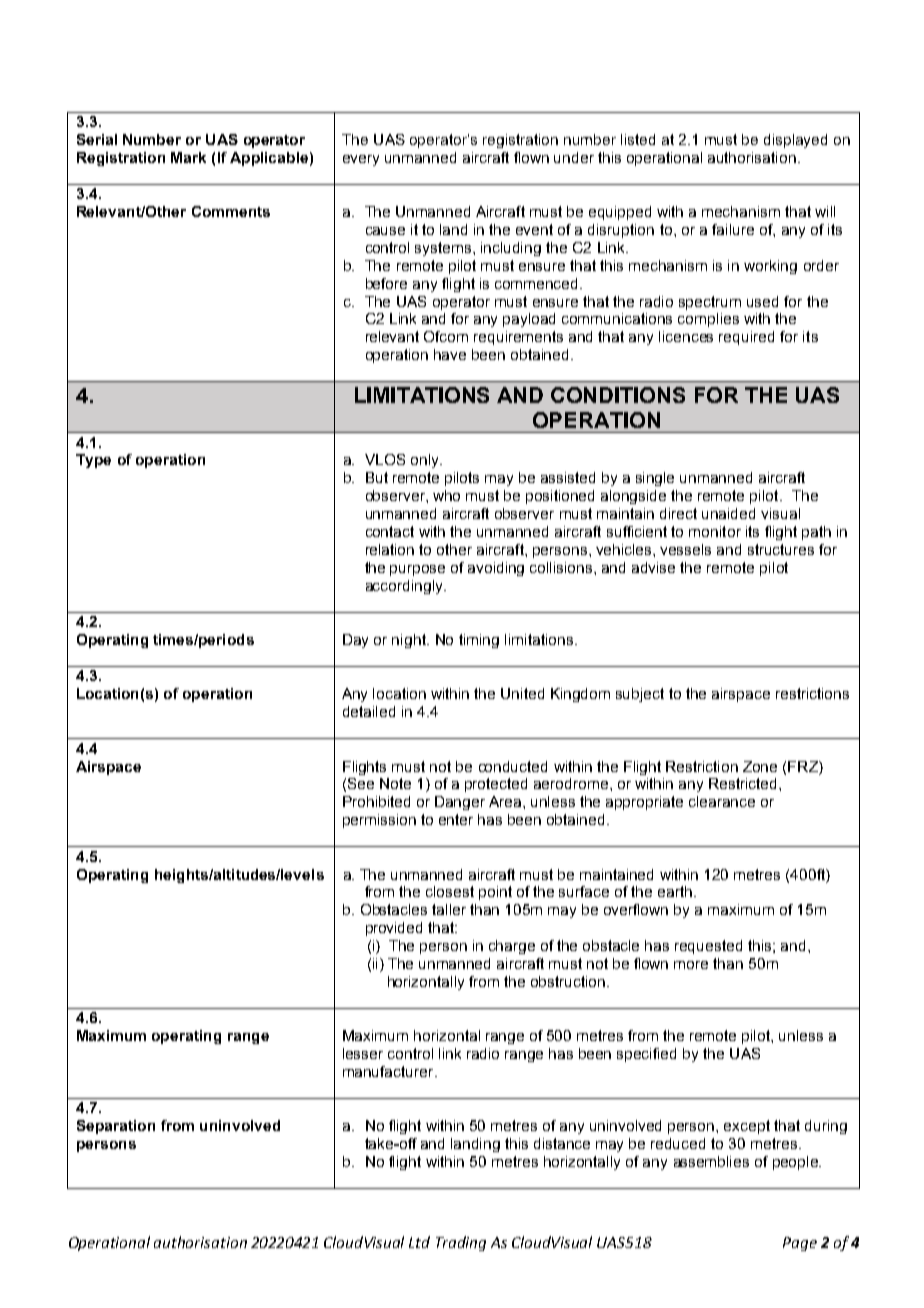 This page has width=924, height=1308. What do you see at coordinates (640, 695) in the page?
I see `subject` at bounding box center [640, 695].
